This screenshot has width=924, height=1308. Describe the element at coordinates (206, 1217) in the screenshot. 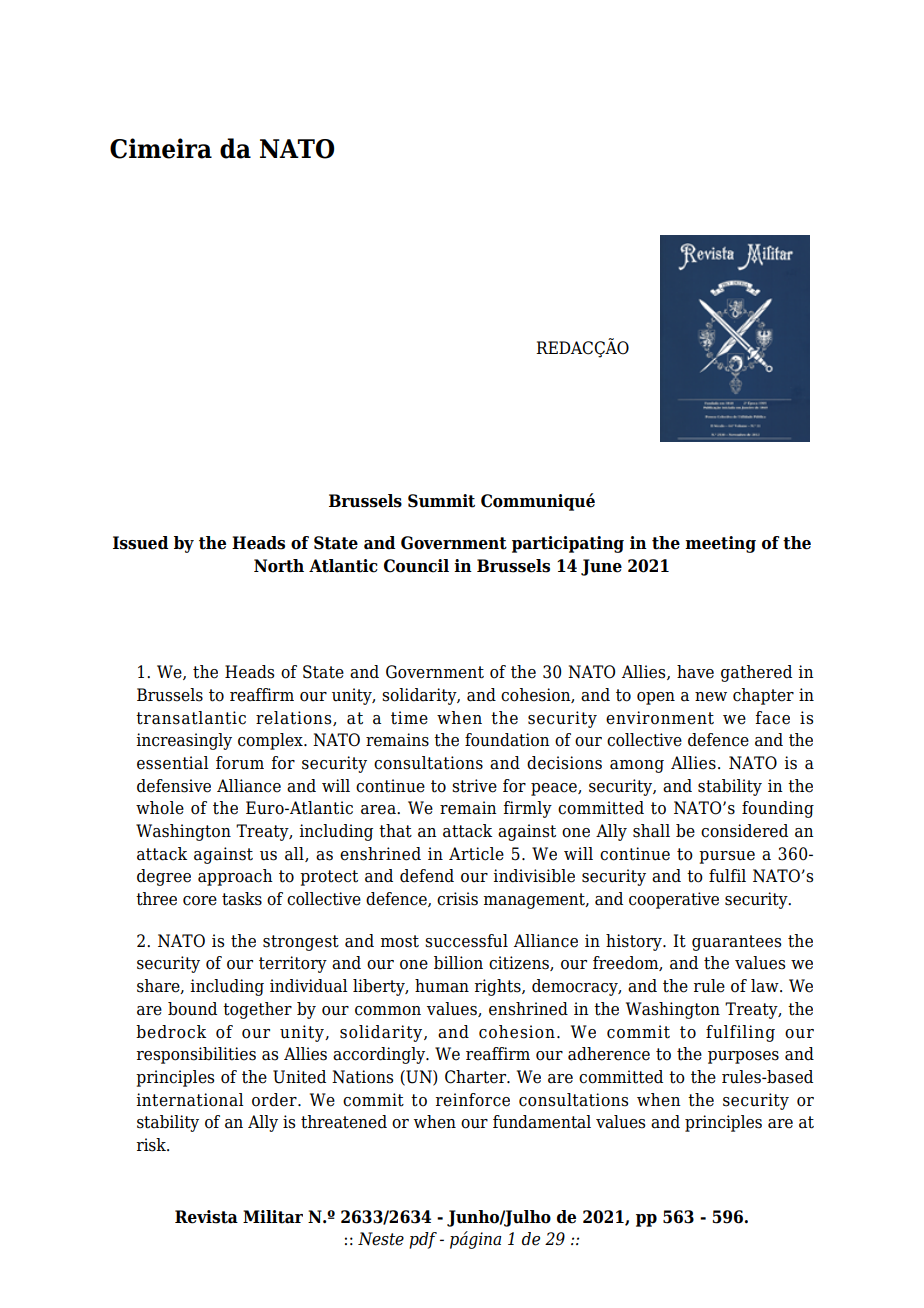

I see `Revista` at that location.
